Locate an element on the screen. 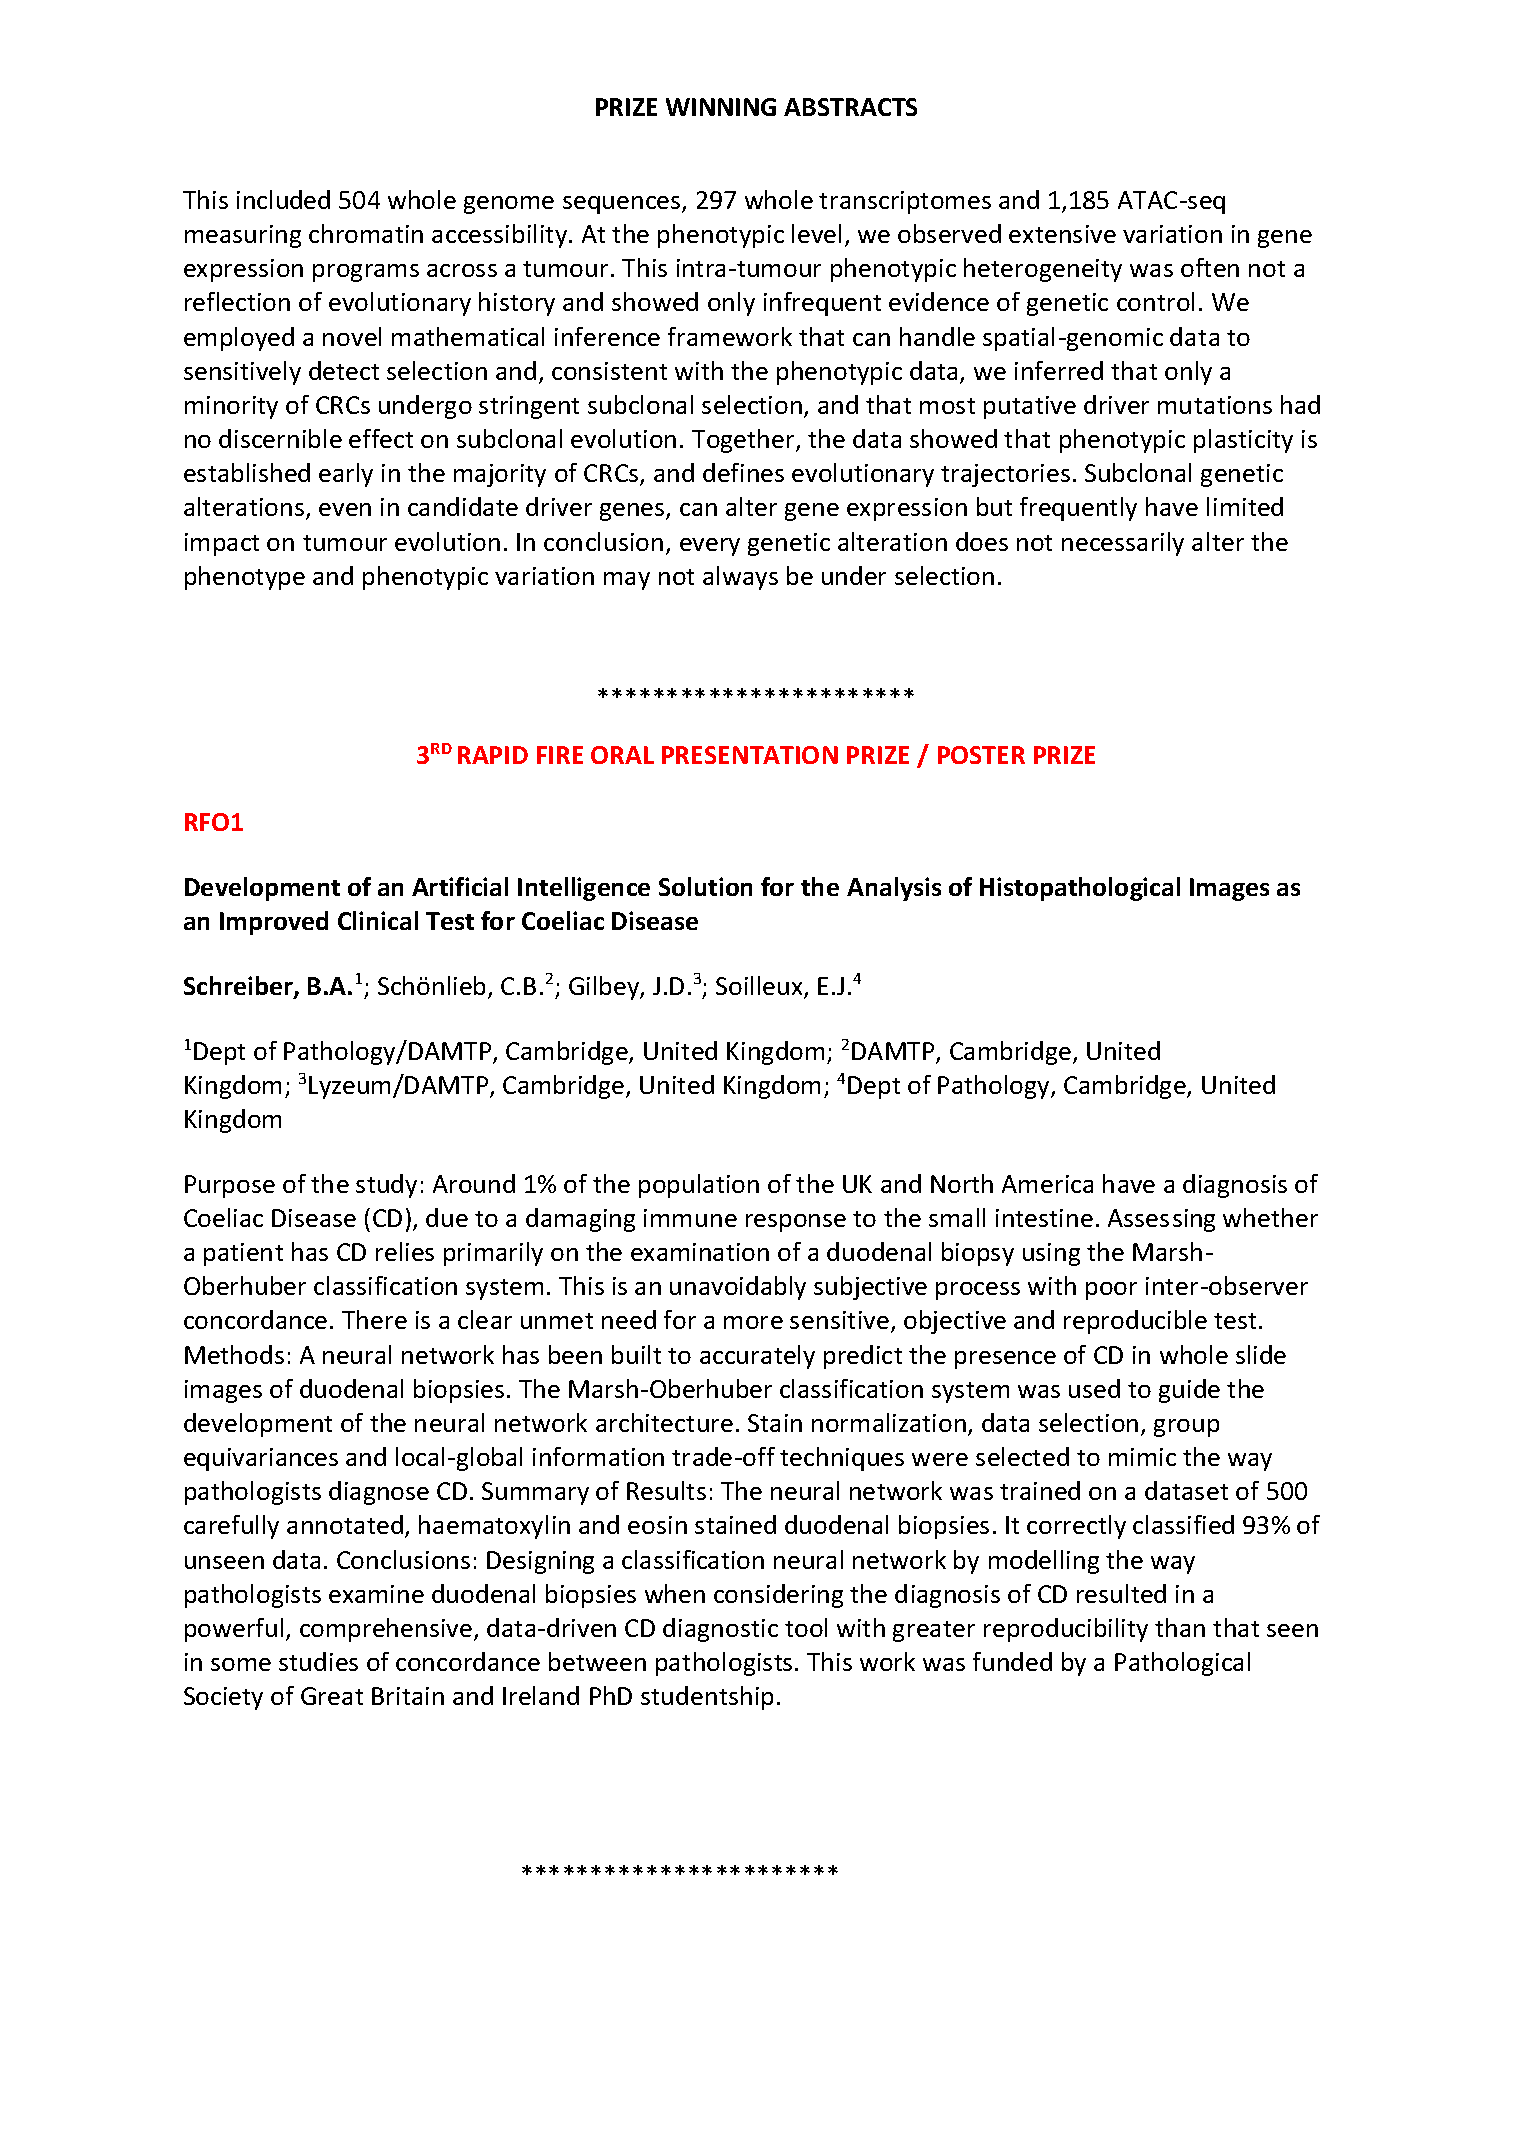  than is located at coordinates (1180, 1627).
